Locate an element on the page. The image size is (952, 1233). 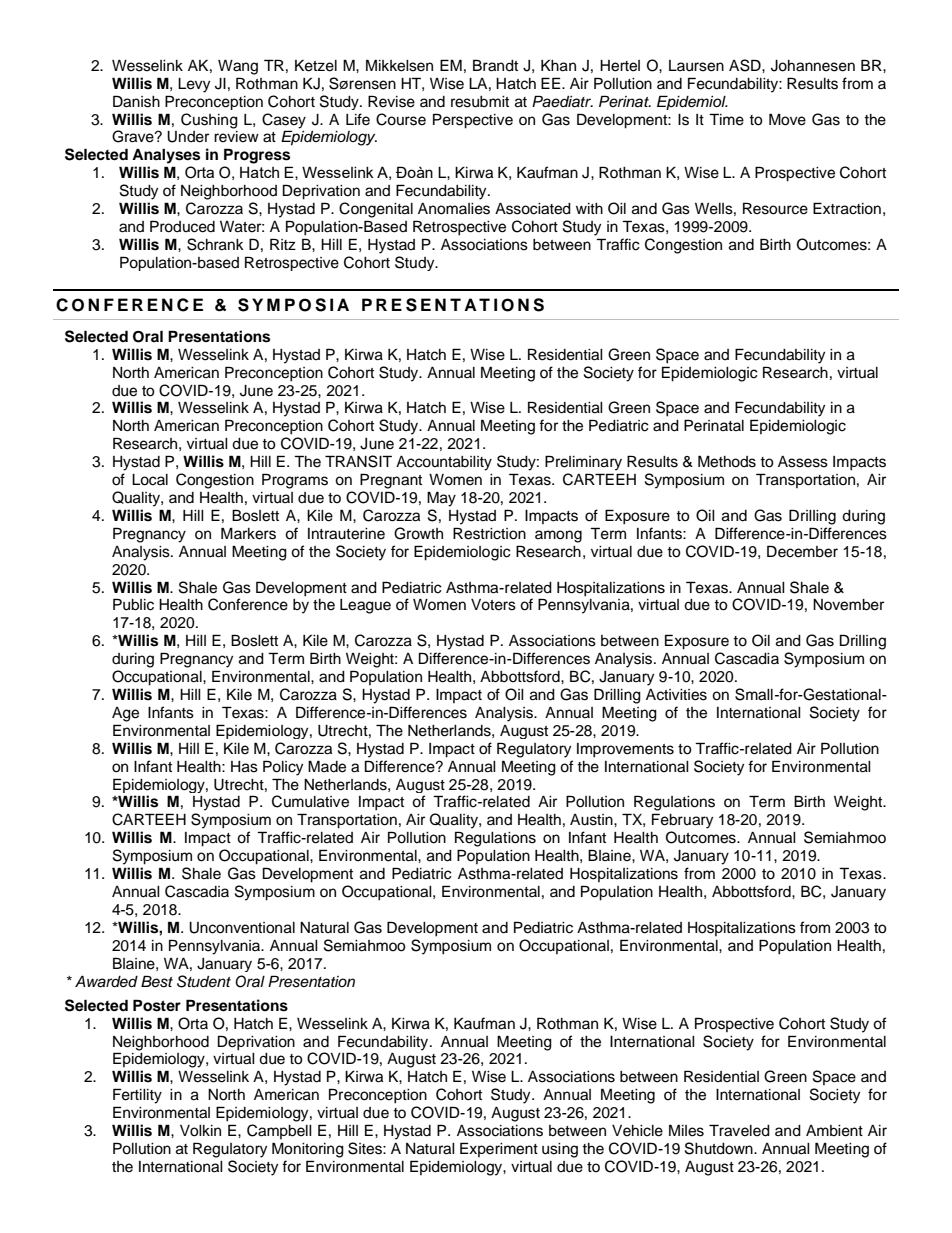
February is located at coordinates (682, 821).
